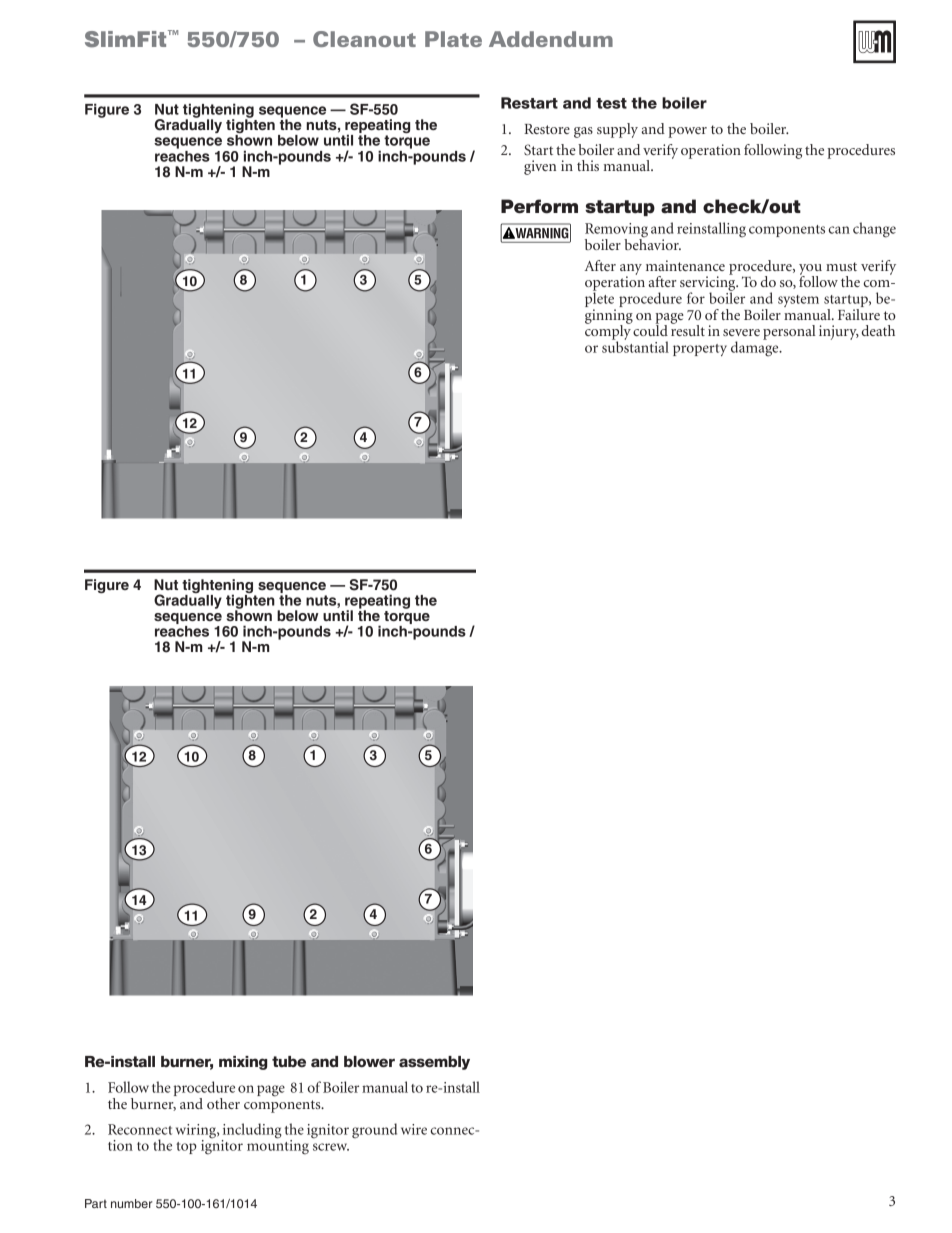 Image resolution: width=952 pixels, height=1233 pixels. What do you see at coordinates (687, 132) in the screenshot?
I see `power` at bounding box center [687, 132].
